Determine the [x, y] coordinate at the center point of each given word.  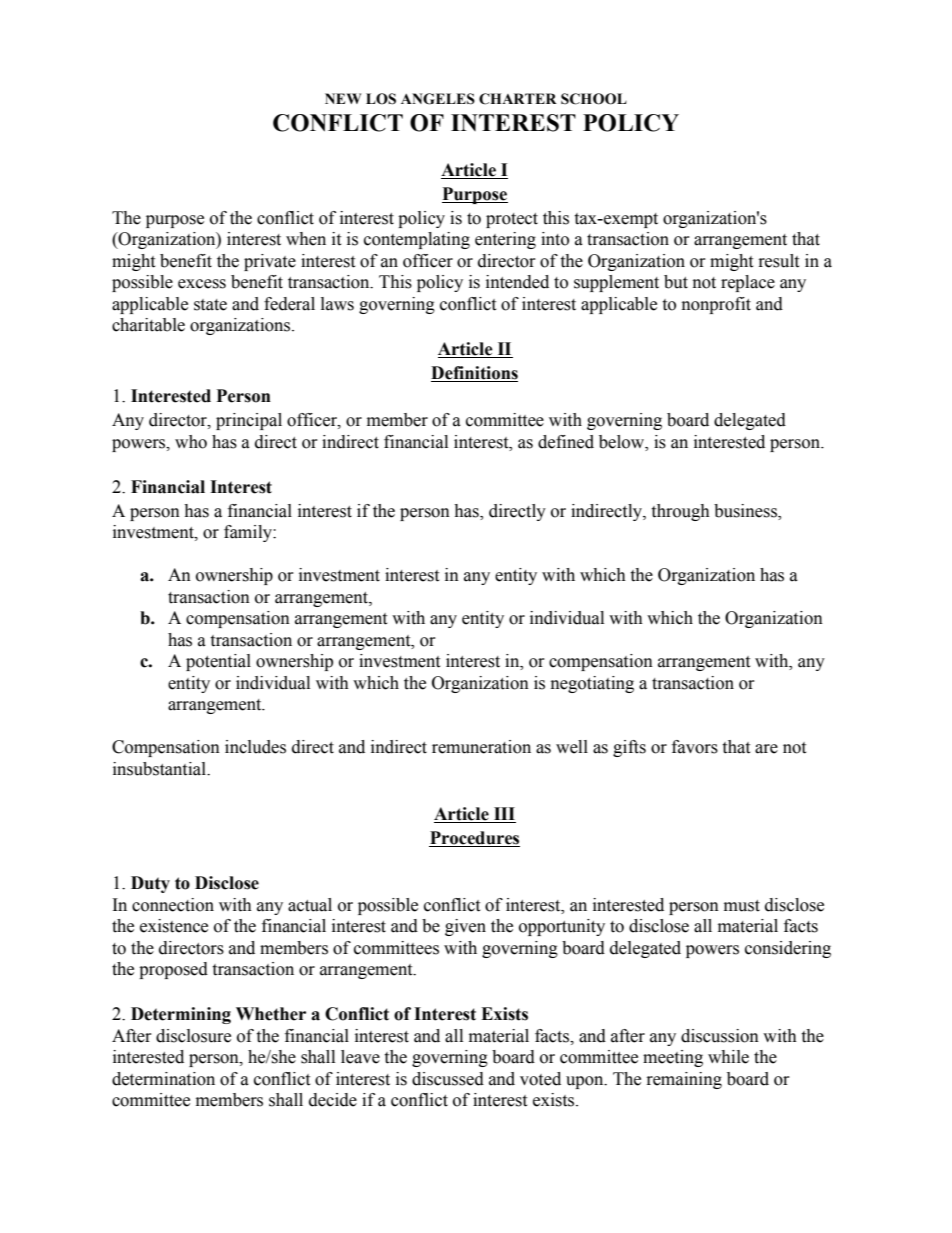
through [680, 512]
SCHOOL [594, 99]
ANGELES [438, 99]
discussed [448, 1079]
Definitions [474, 374]
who [191, 442]
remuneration [481, 747]
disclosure [193, 1036]
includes [255, 747]
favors [695, 747]
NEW [343, 98]
